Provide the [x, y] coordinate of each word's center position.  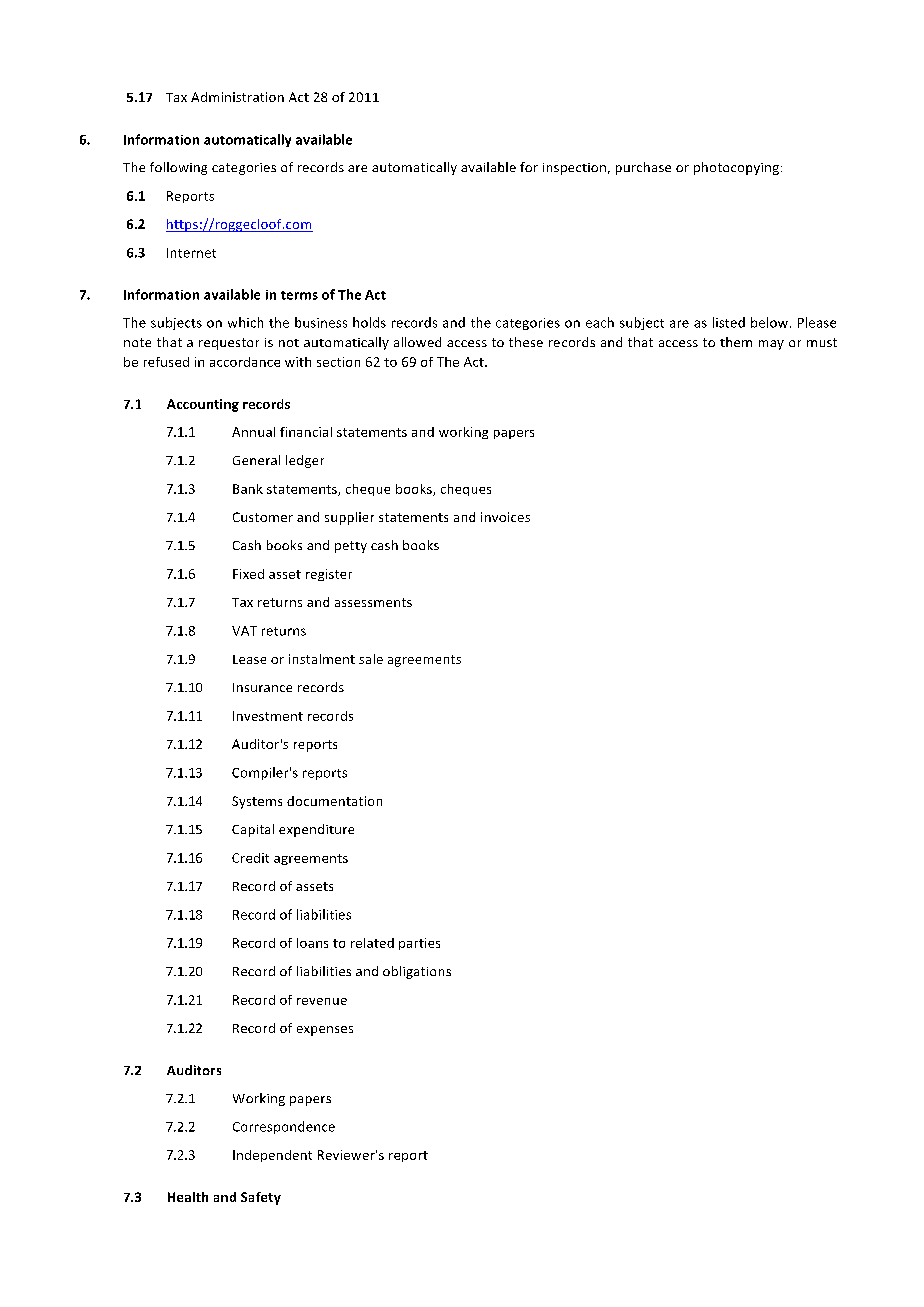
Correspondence [284, 1127]
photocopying [738, 168]
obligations [417, 972]
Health [188, 1197]
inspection [574, 169]
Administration [237, 97]
